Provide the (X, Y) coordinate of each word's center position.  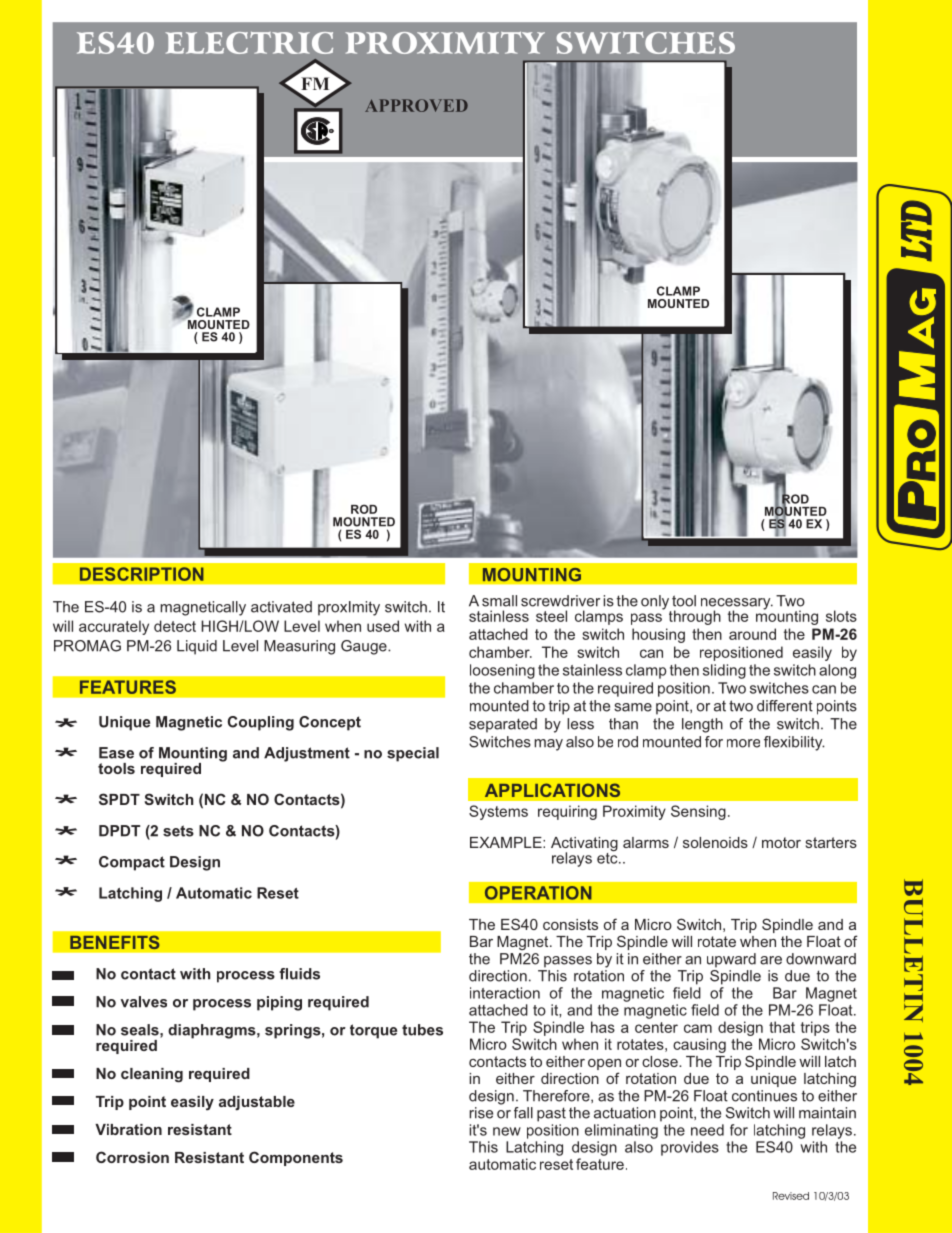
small (499, 601)
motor (781, 842)
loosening (502, 671)
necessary (737, 605)
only (656, 603)
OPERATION (538, 893)
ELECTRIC (249, 43)
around (752, 634)
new (507, 1131)
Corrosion (132, 1157)
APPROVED (416, 105)
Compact (132, 863)
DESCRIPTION (142, 574)
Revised (791, 1196)
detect (175, 626)
